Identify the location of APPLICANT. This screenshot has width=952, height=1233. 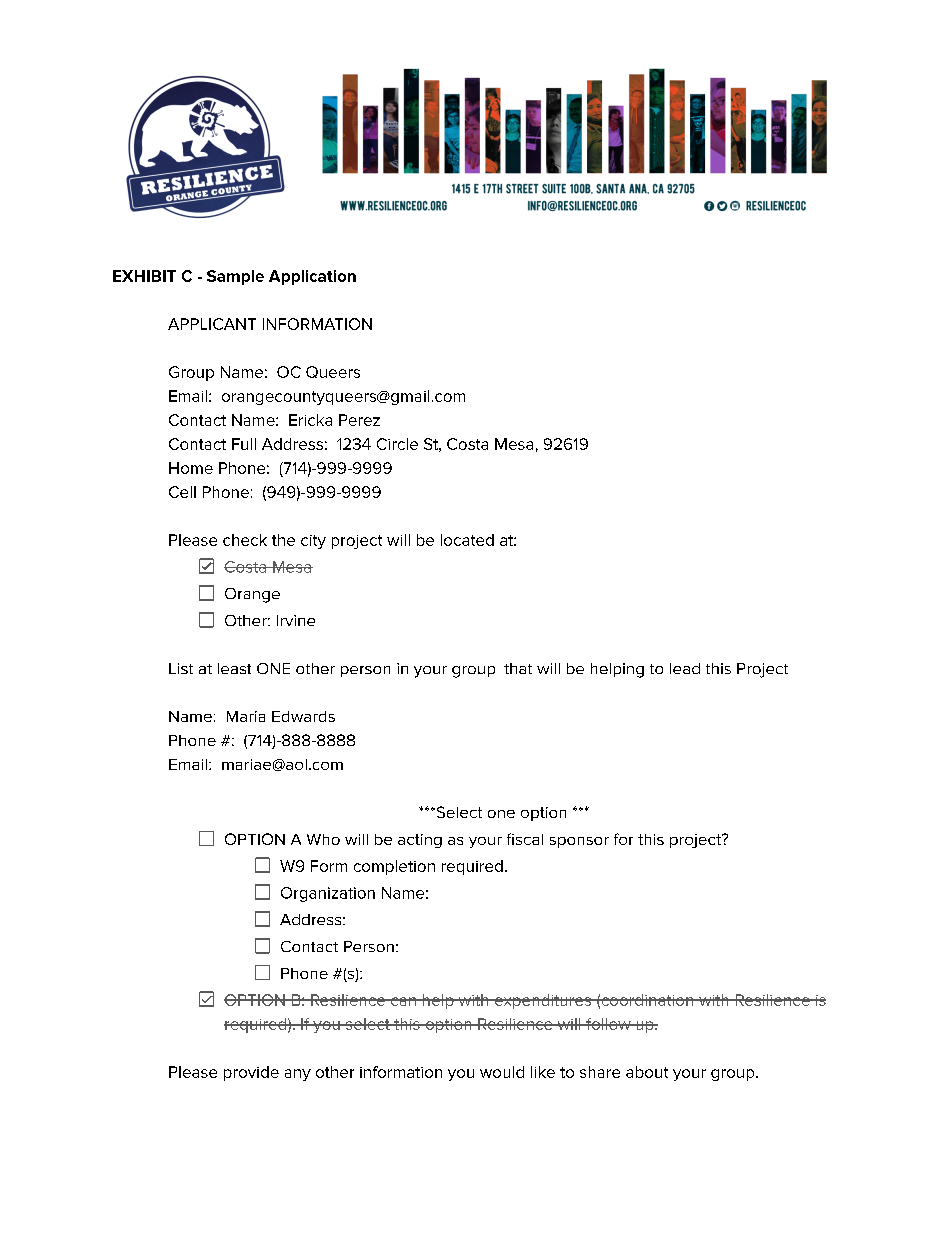
(212, 324).
